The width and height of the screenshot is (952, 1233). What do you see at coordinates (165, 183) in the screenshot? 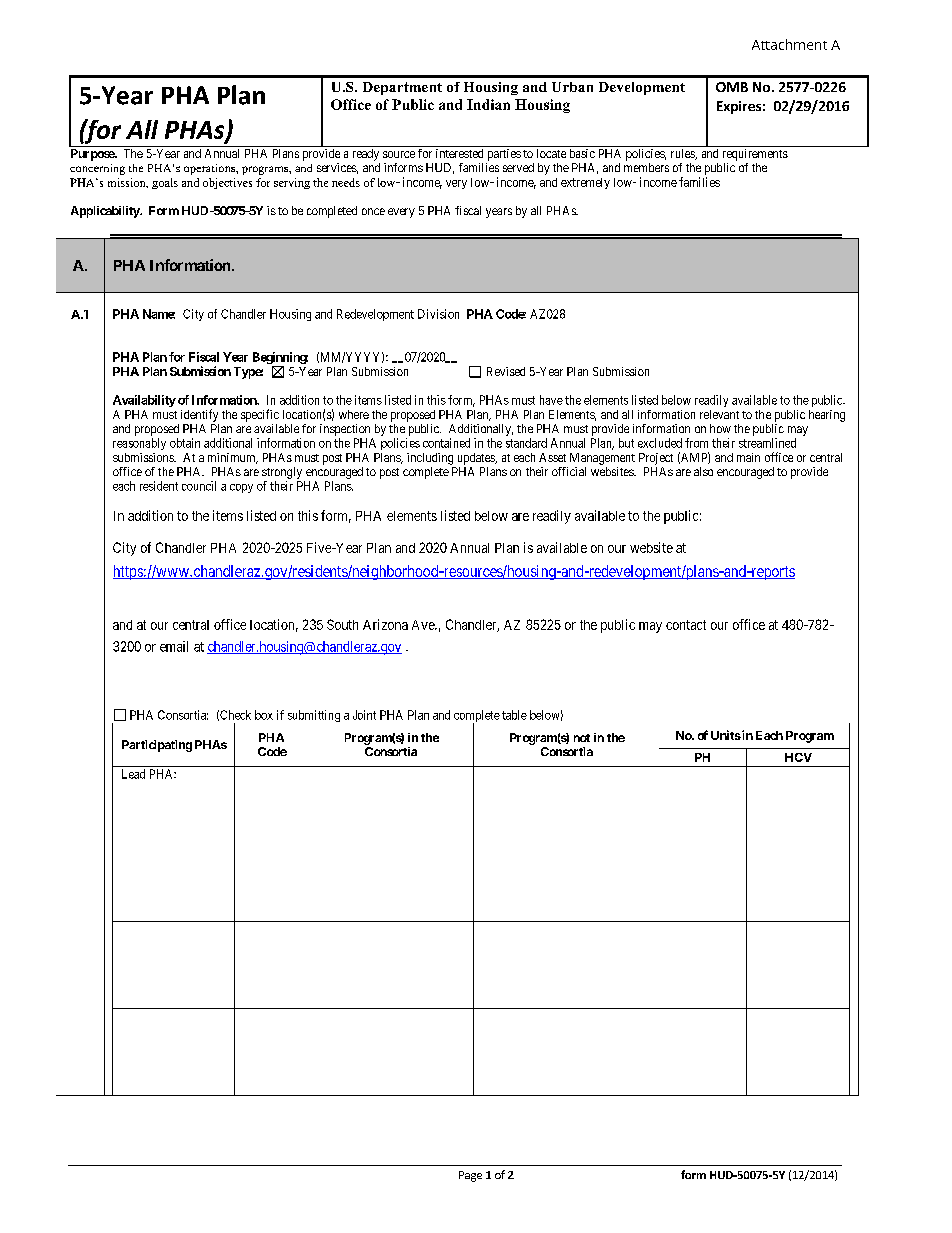
I see `goals` at bounding box center [165, 183].
